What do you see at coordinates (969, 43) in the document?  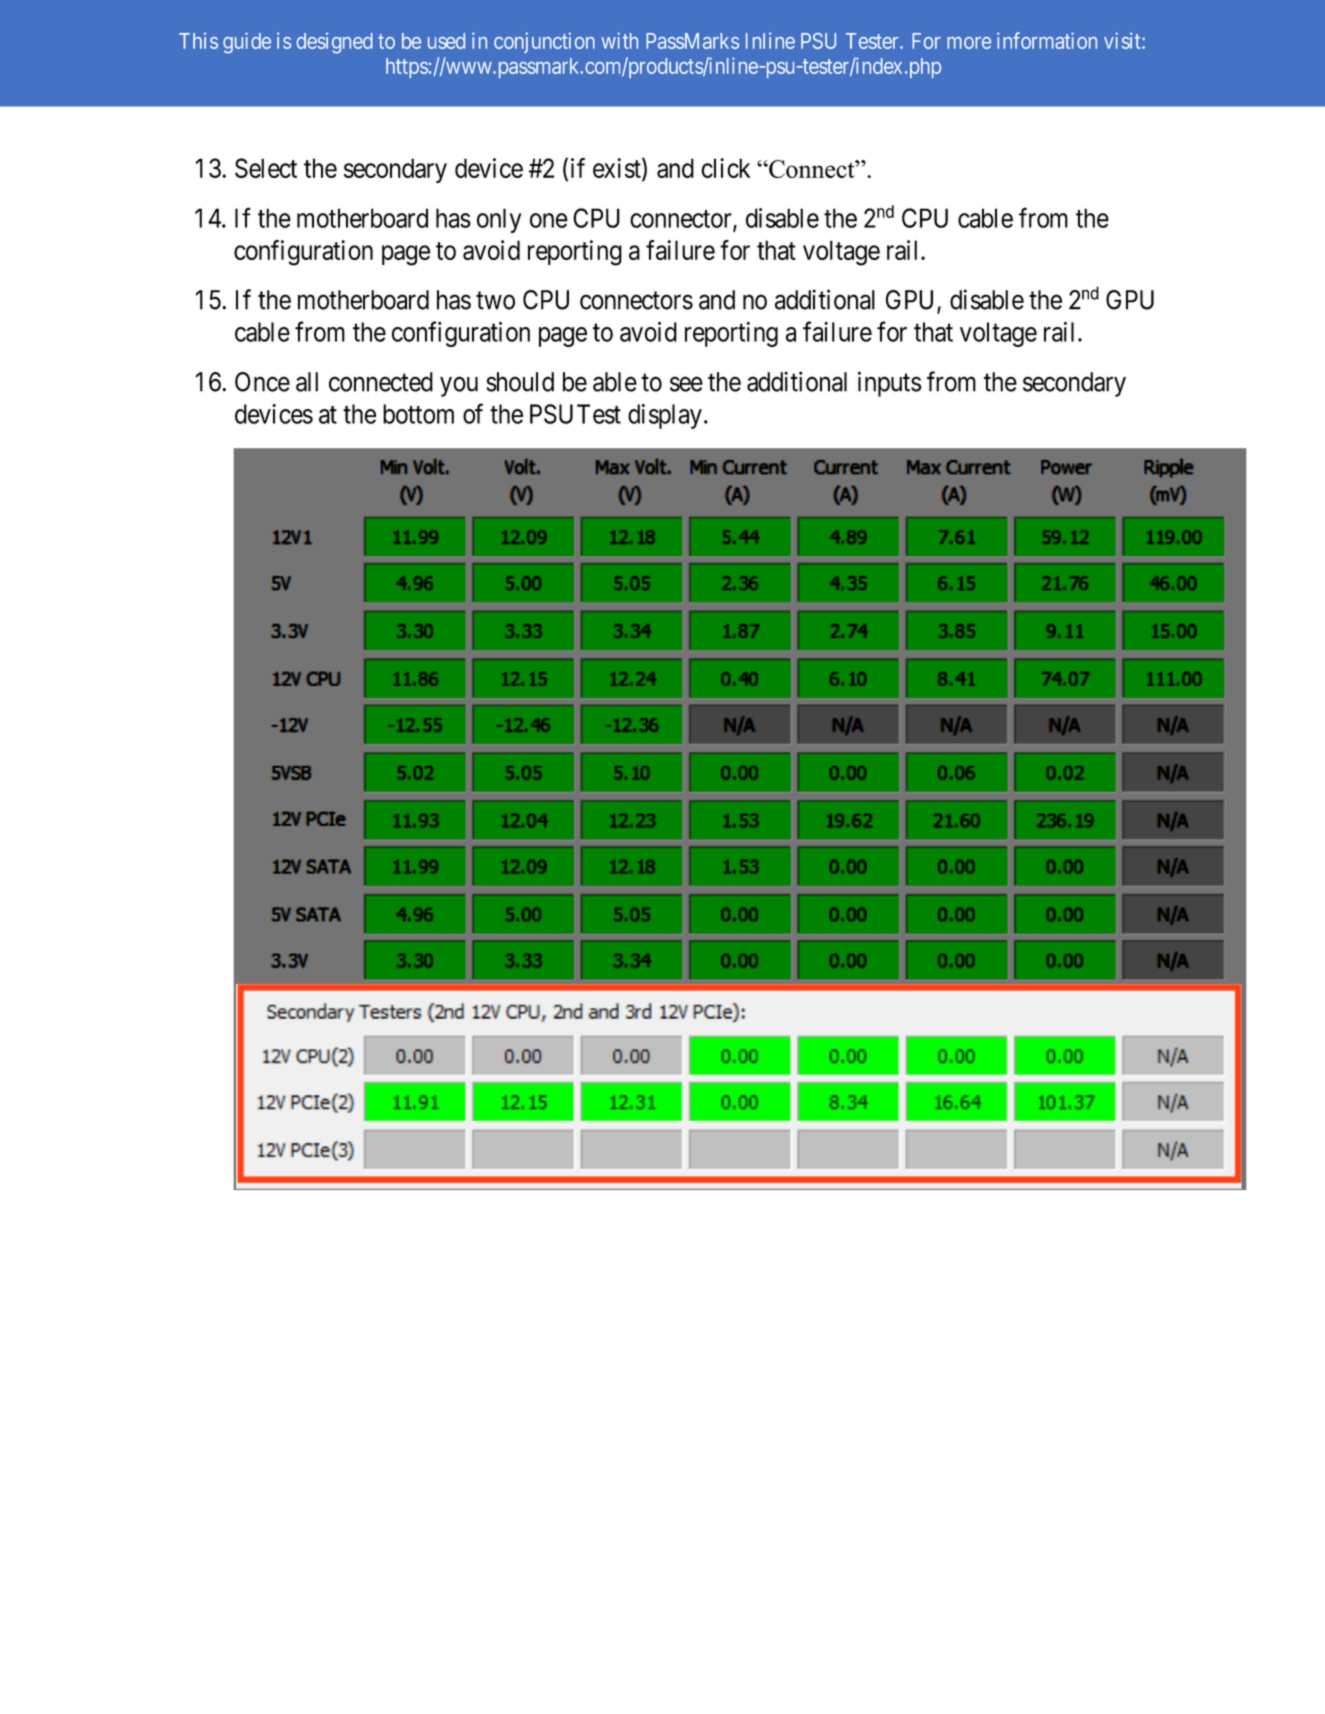 I see `more` at bounding box center [969, 43].
